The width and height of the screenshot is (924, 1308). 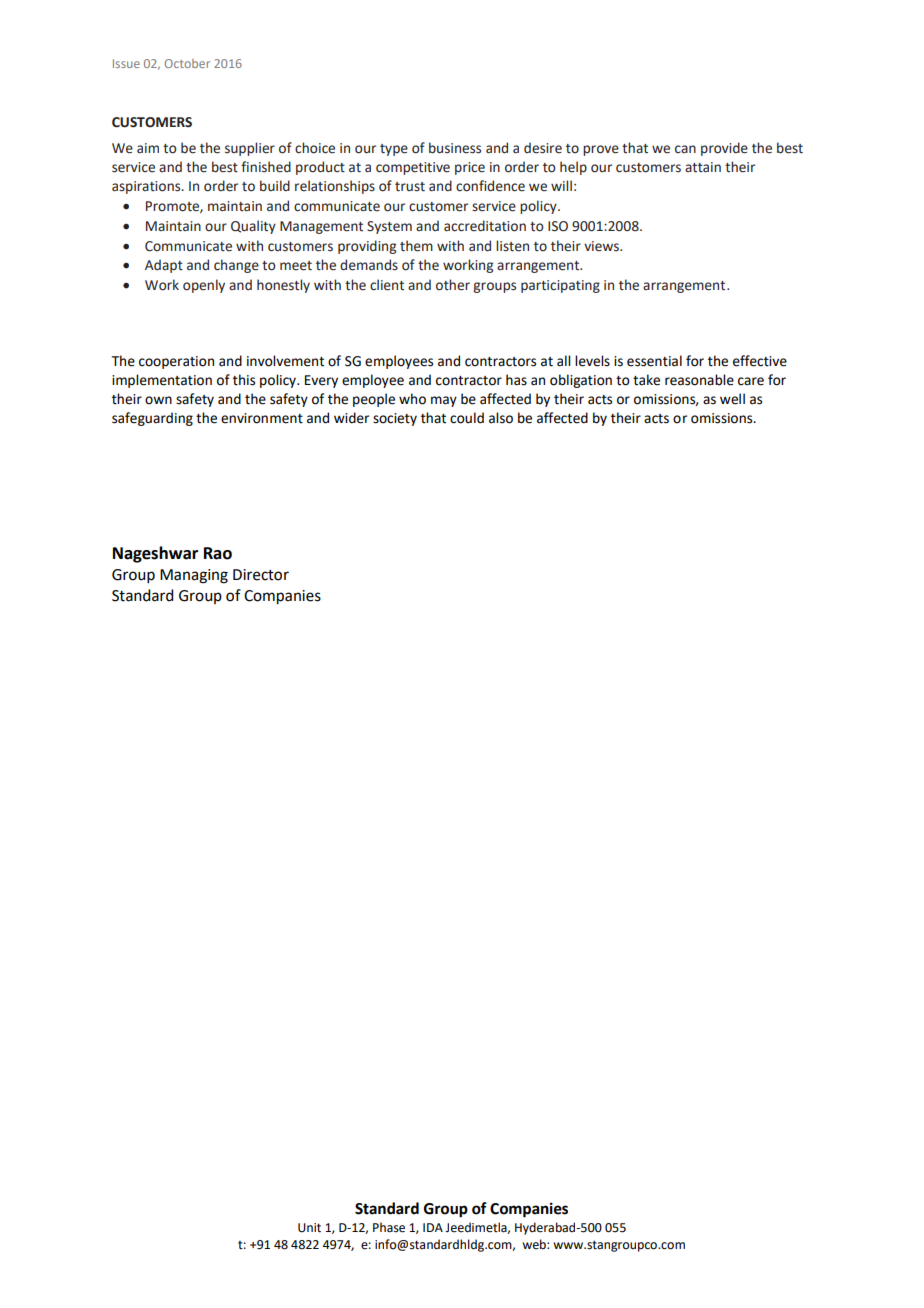 I want to click on IDA, so click(x=433, y=1227).
